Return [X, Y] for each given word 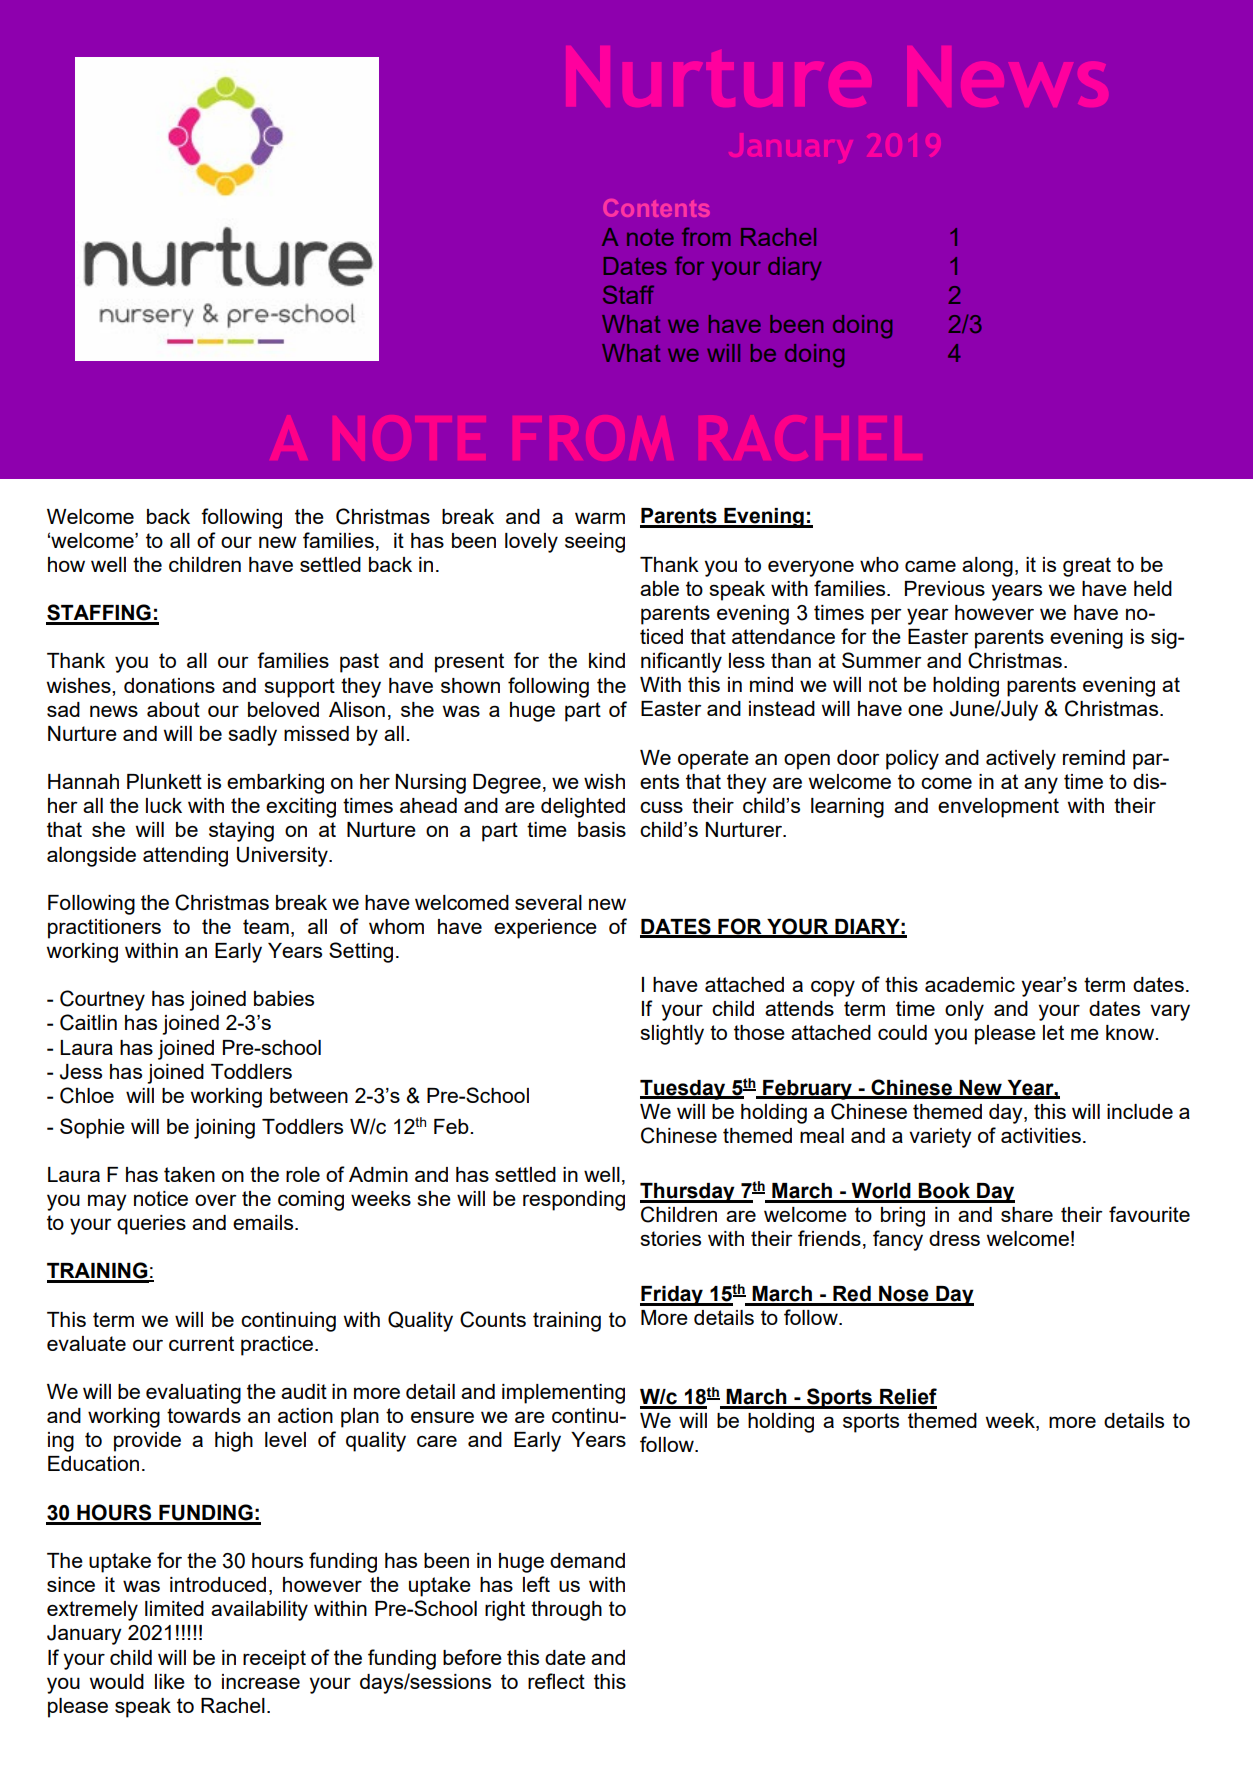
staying [241, 832]
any [1041, 785]
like [170, 1681]
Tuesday [684, 1090]
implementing [563, 1394]
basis [602, 829]
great [1087, 567]
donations [169, 685]
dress [954, 1238]
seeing [595, 543]
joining [224, 1129]
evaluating [193, 1394]
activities [1041, 1135]
